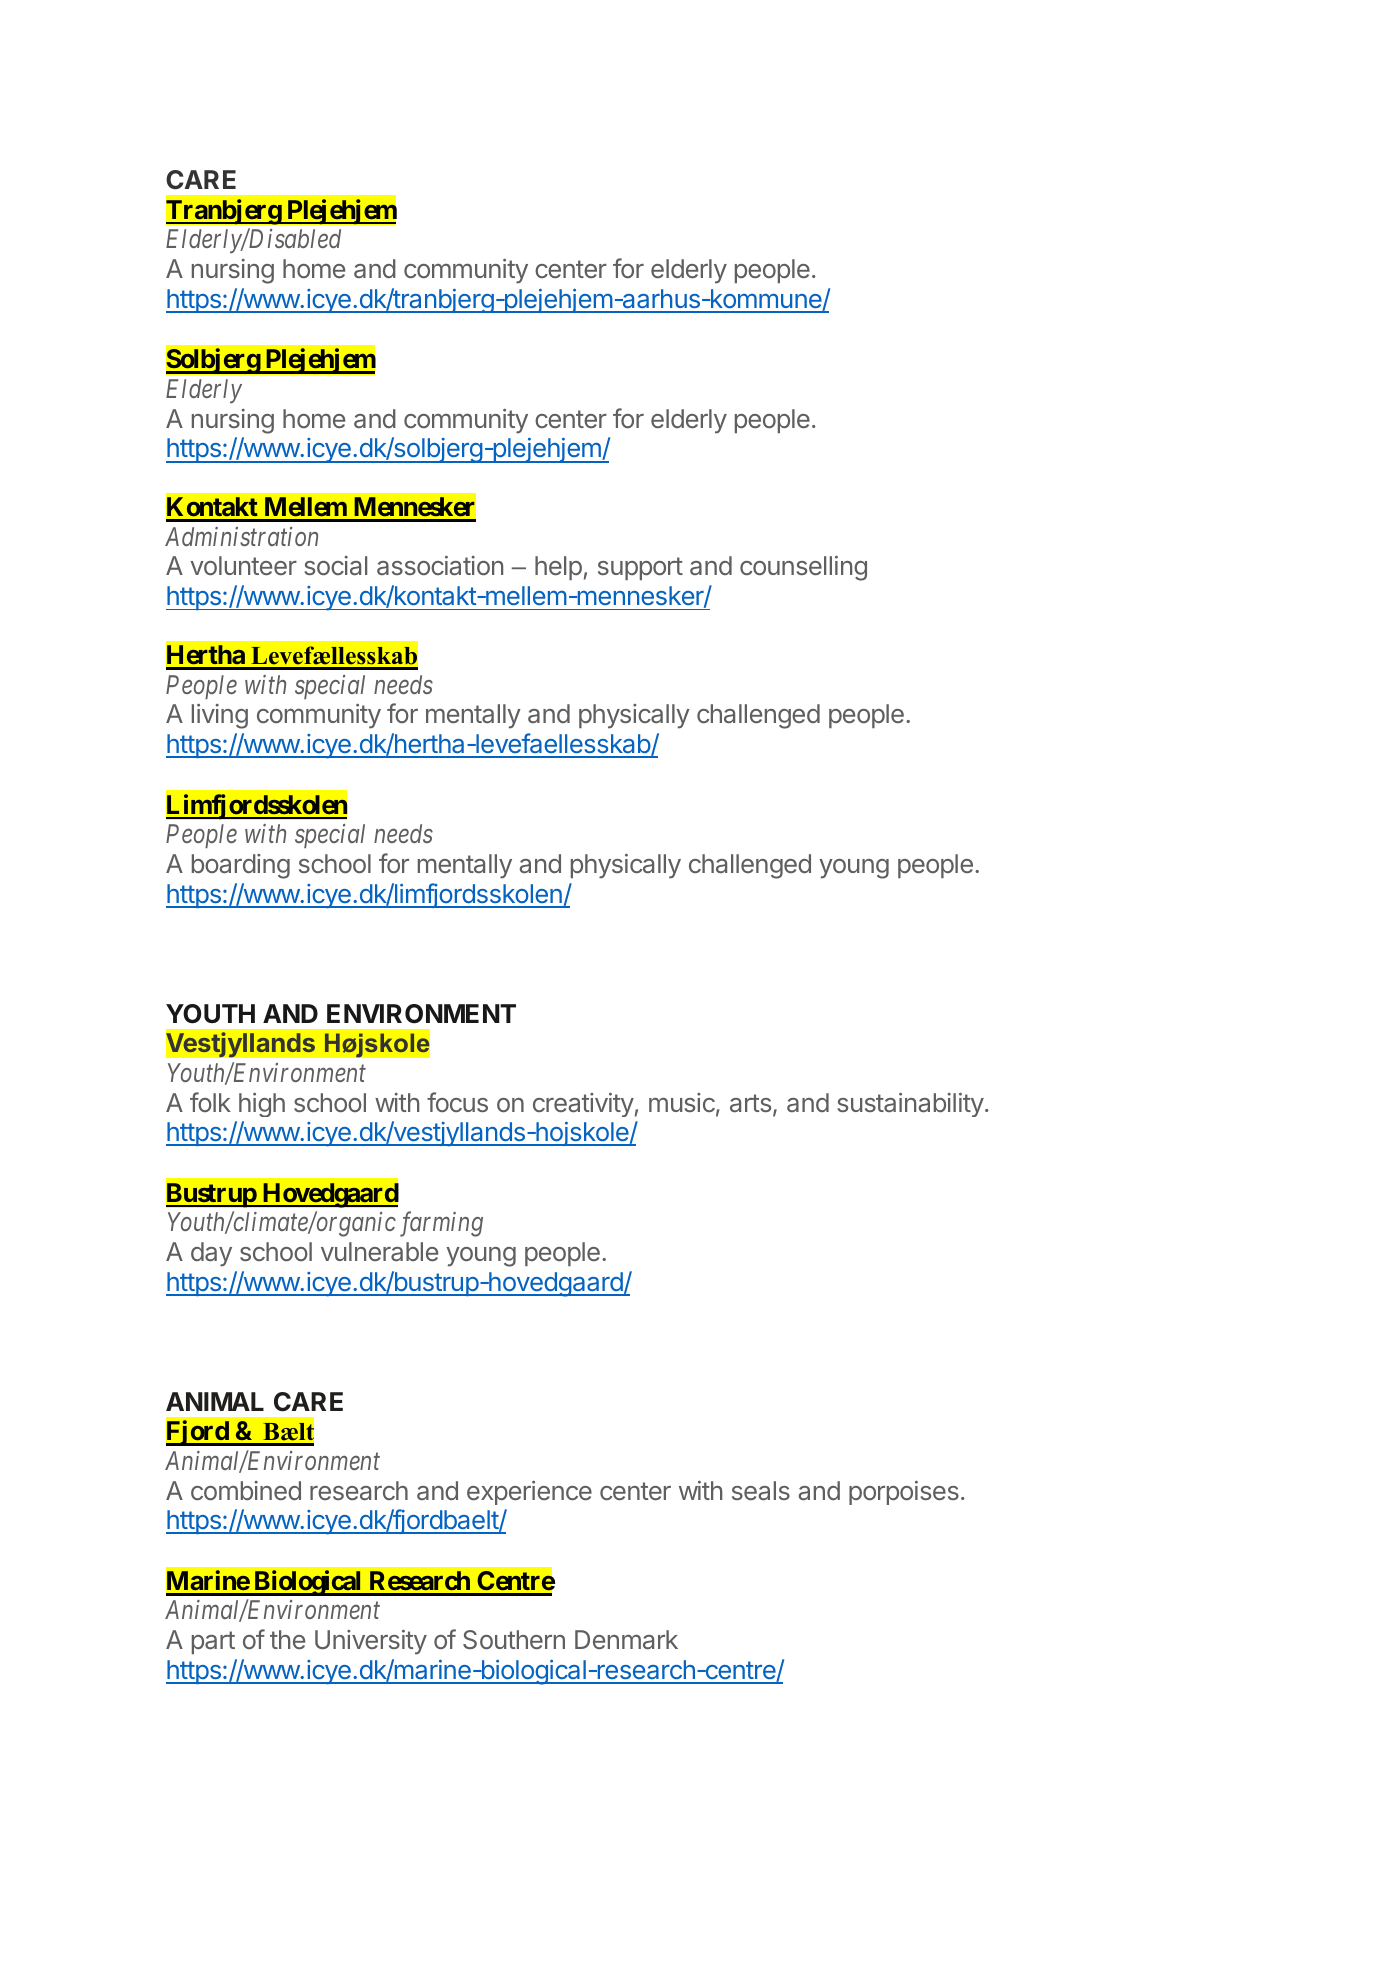 Image resolution: width=1392 pixels, height=1968 pixels. I want to click on sustainability, so click(911, 1105).
